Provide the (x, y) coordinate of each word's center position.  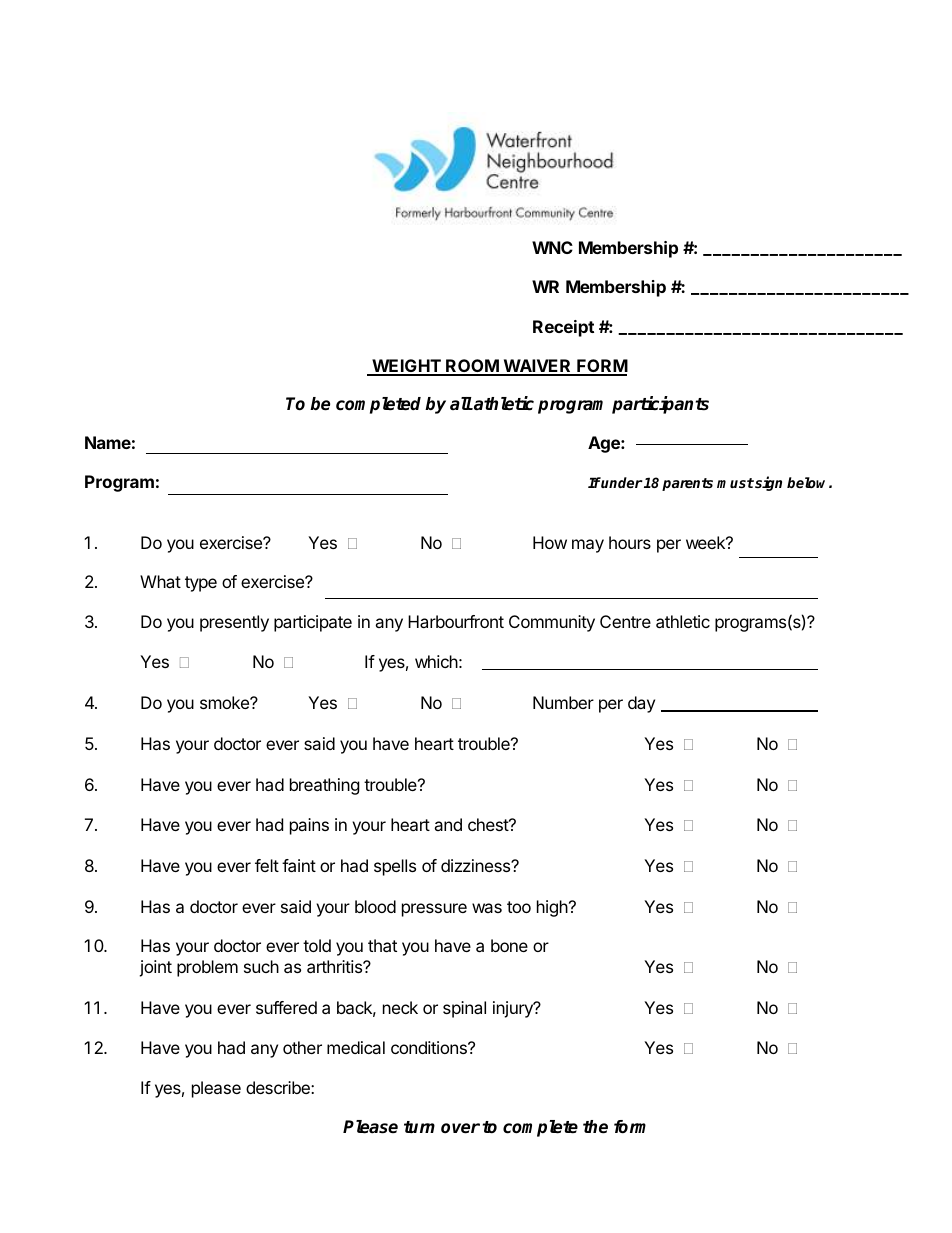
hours (630, 542)
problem (207, 968)
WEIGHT (406, 367)
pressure (434, 910)
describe (279, 1087)
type (201, 584)
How (550, 542)
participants (660, 405)
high (552, 908)
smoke (225, 702)
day (641, 704)
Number (563, 702)
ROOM (472, 367)
